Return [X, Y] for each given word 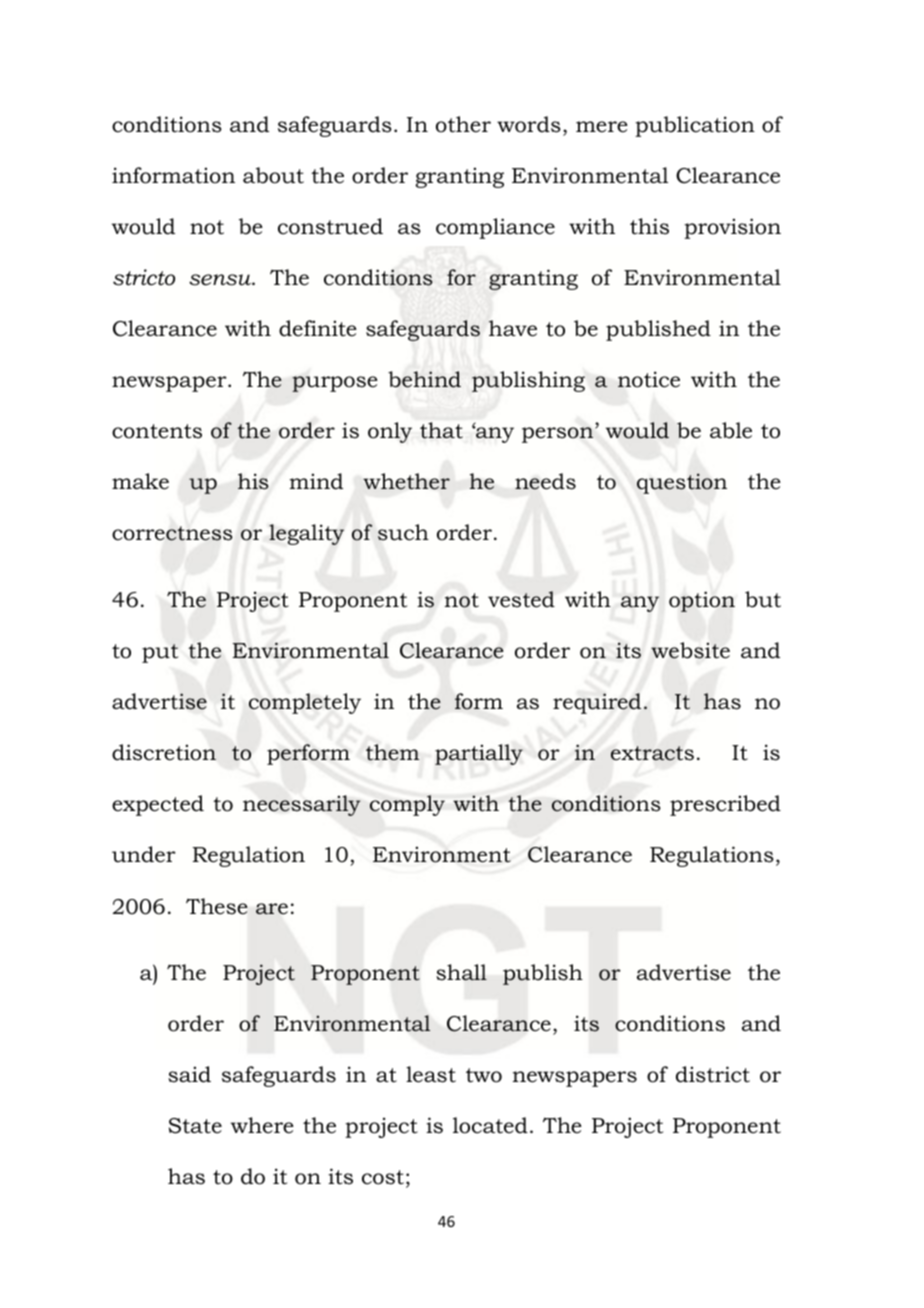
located [490, 1125]
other [463, 124]
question [682, 483]
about [273, 175]
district [713, 1074]
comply [407, 805]
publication [695, 126]
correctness [172, 533]
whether [406, 481]
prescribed [725, 805]
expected [158, 805]
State [195, 1126]
